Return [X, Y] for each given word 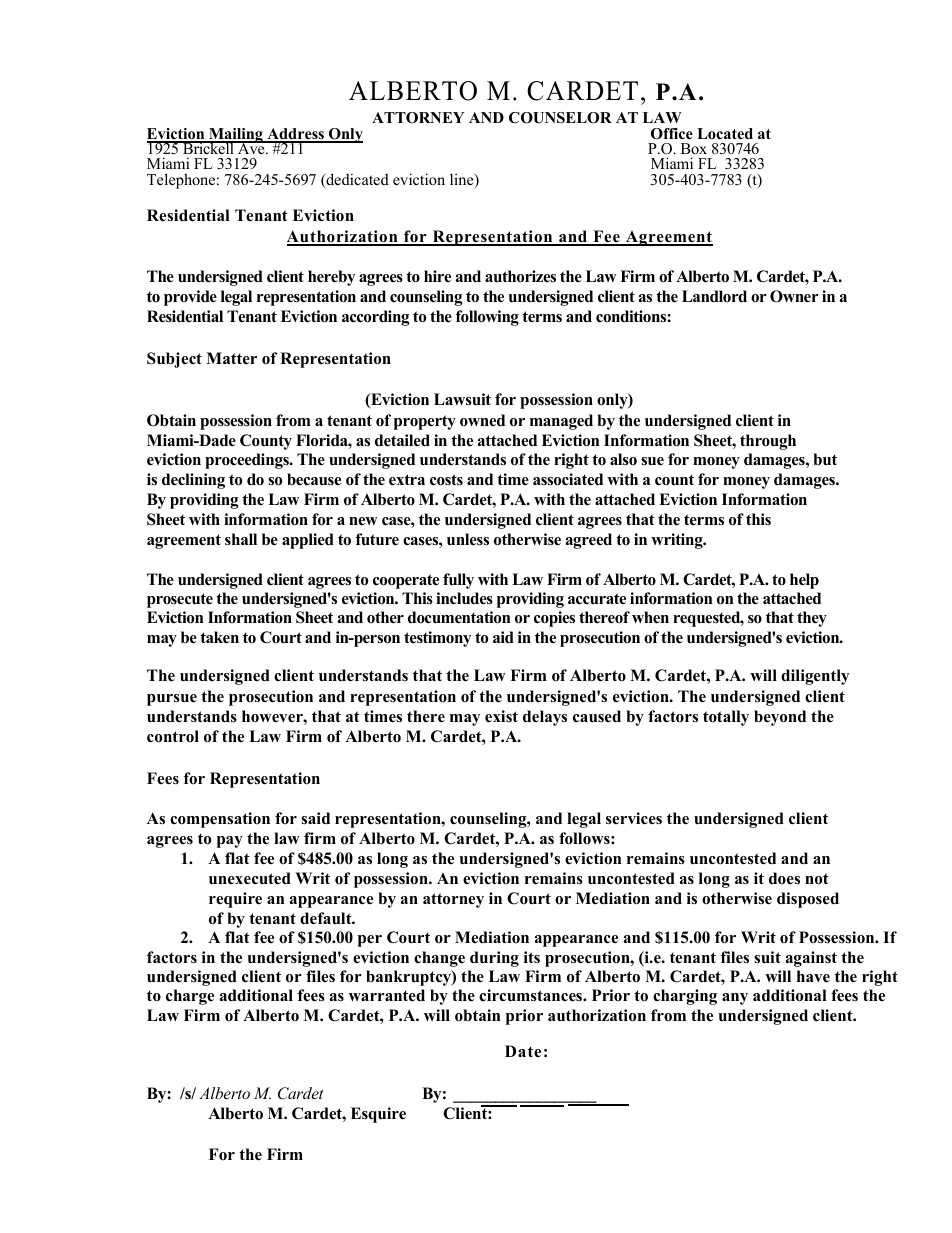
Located [725, 133]
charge [190, 997]
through [768, 442]
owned [482, 420]
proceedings [248, 461]
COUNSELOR [560, 118]
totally [726, 718]
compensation [220, 820]
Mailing [236, 136]
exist [501, 716]
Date [523, 1051]
